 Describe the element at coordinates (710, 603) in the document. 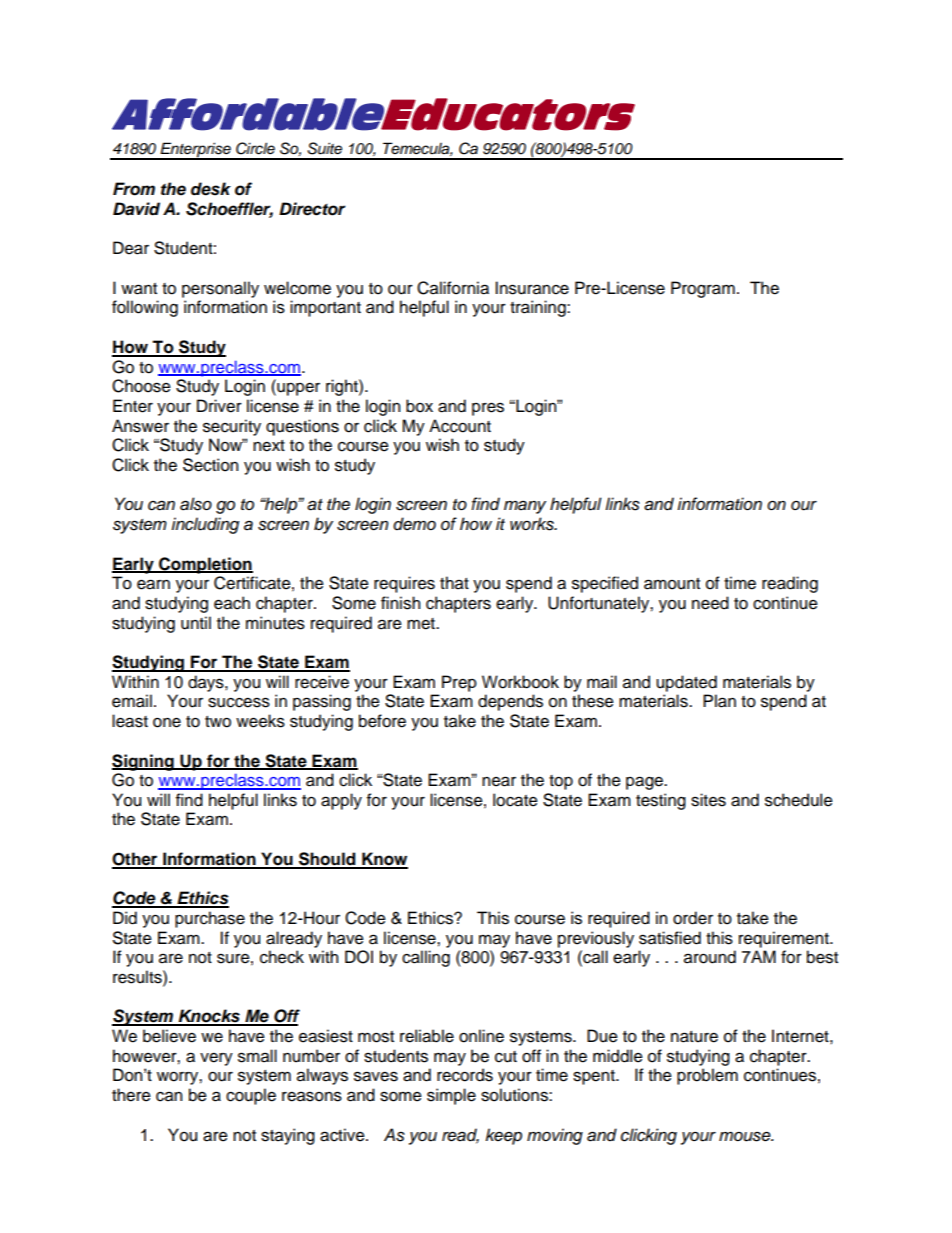

I see `need` at that location.
